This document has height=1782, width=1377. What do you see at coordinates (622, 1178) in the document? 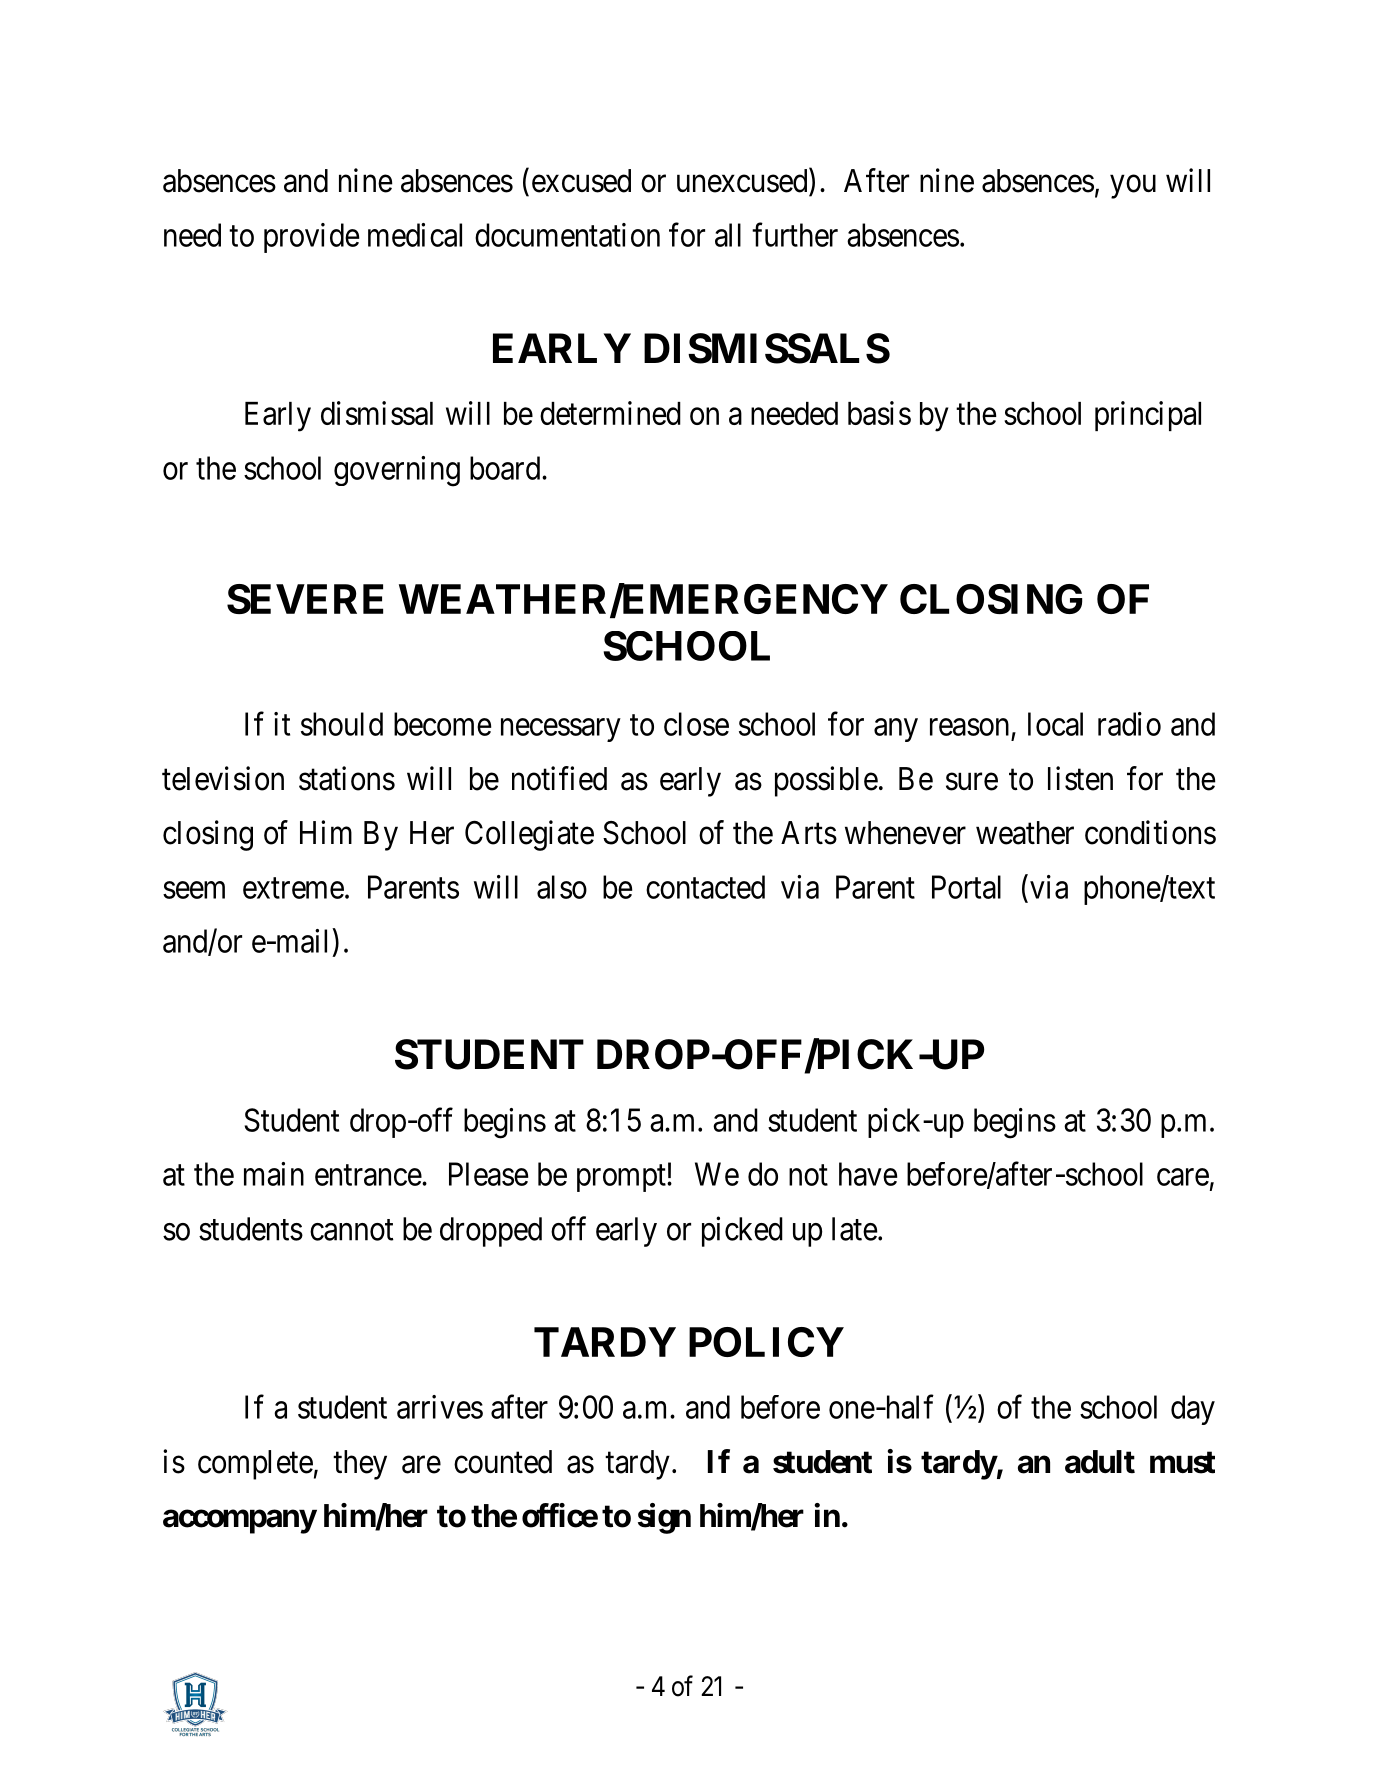
I see `prompt` at bounding box center [622, 1178].
